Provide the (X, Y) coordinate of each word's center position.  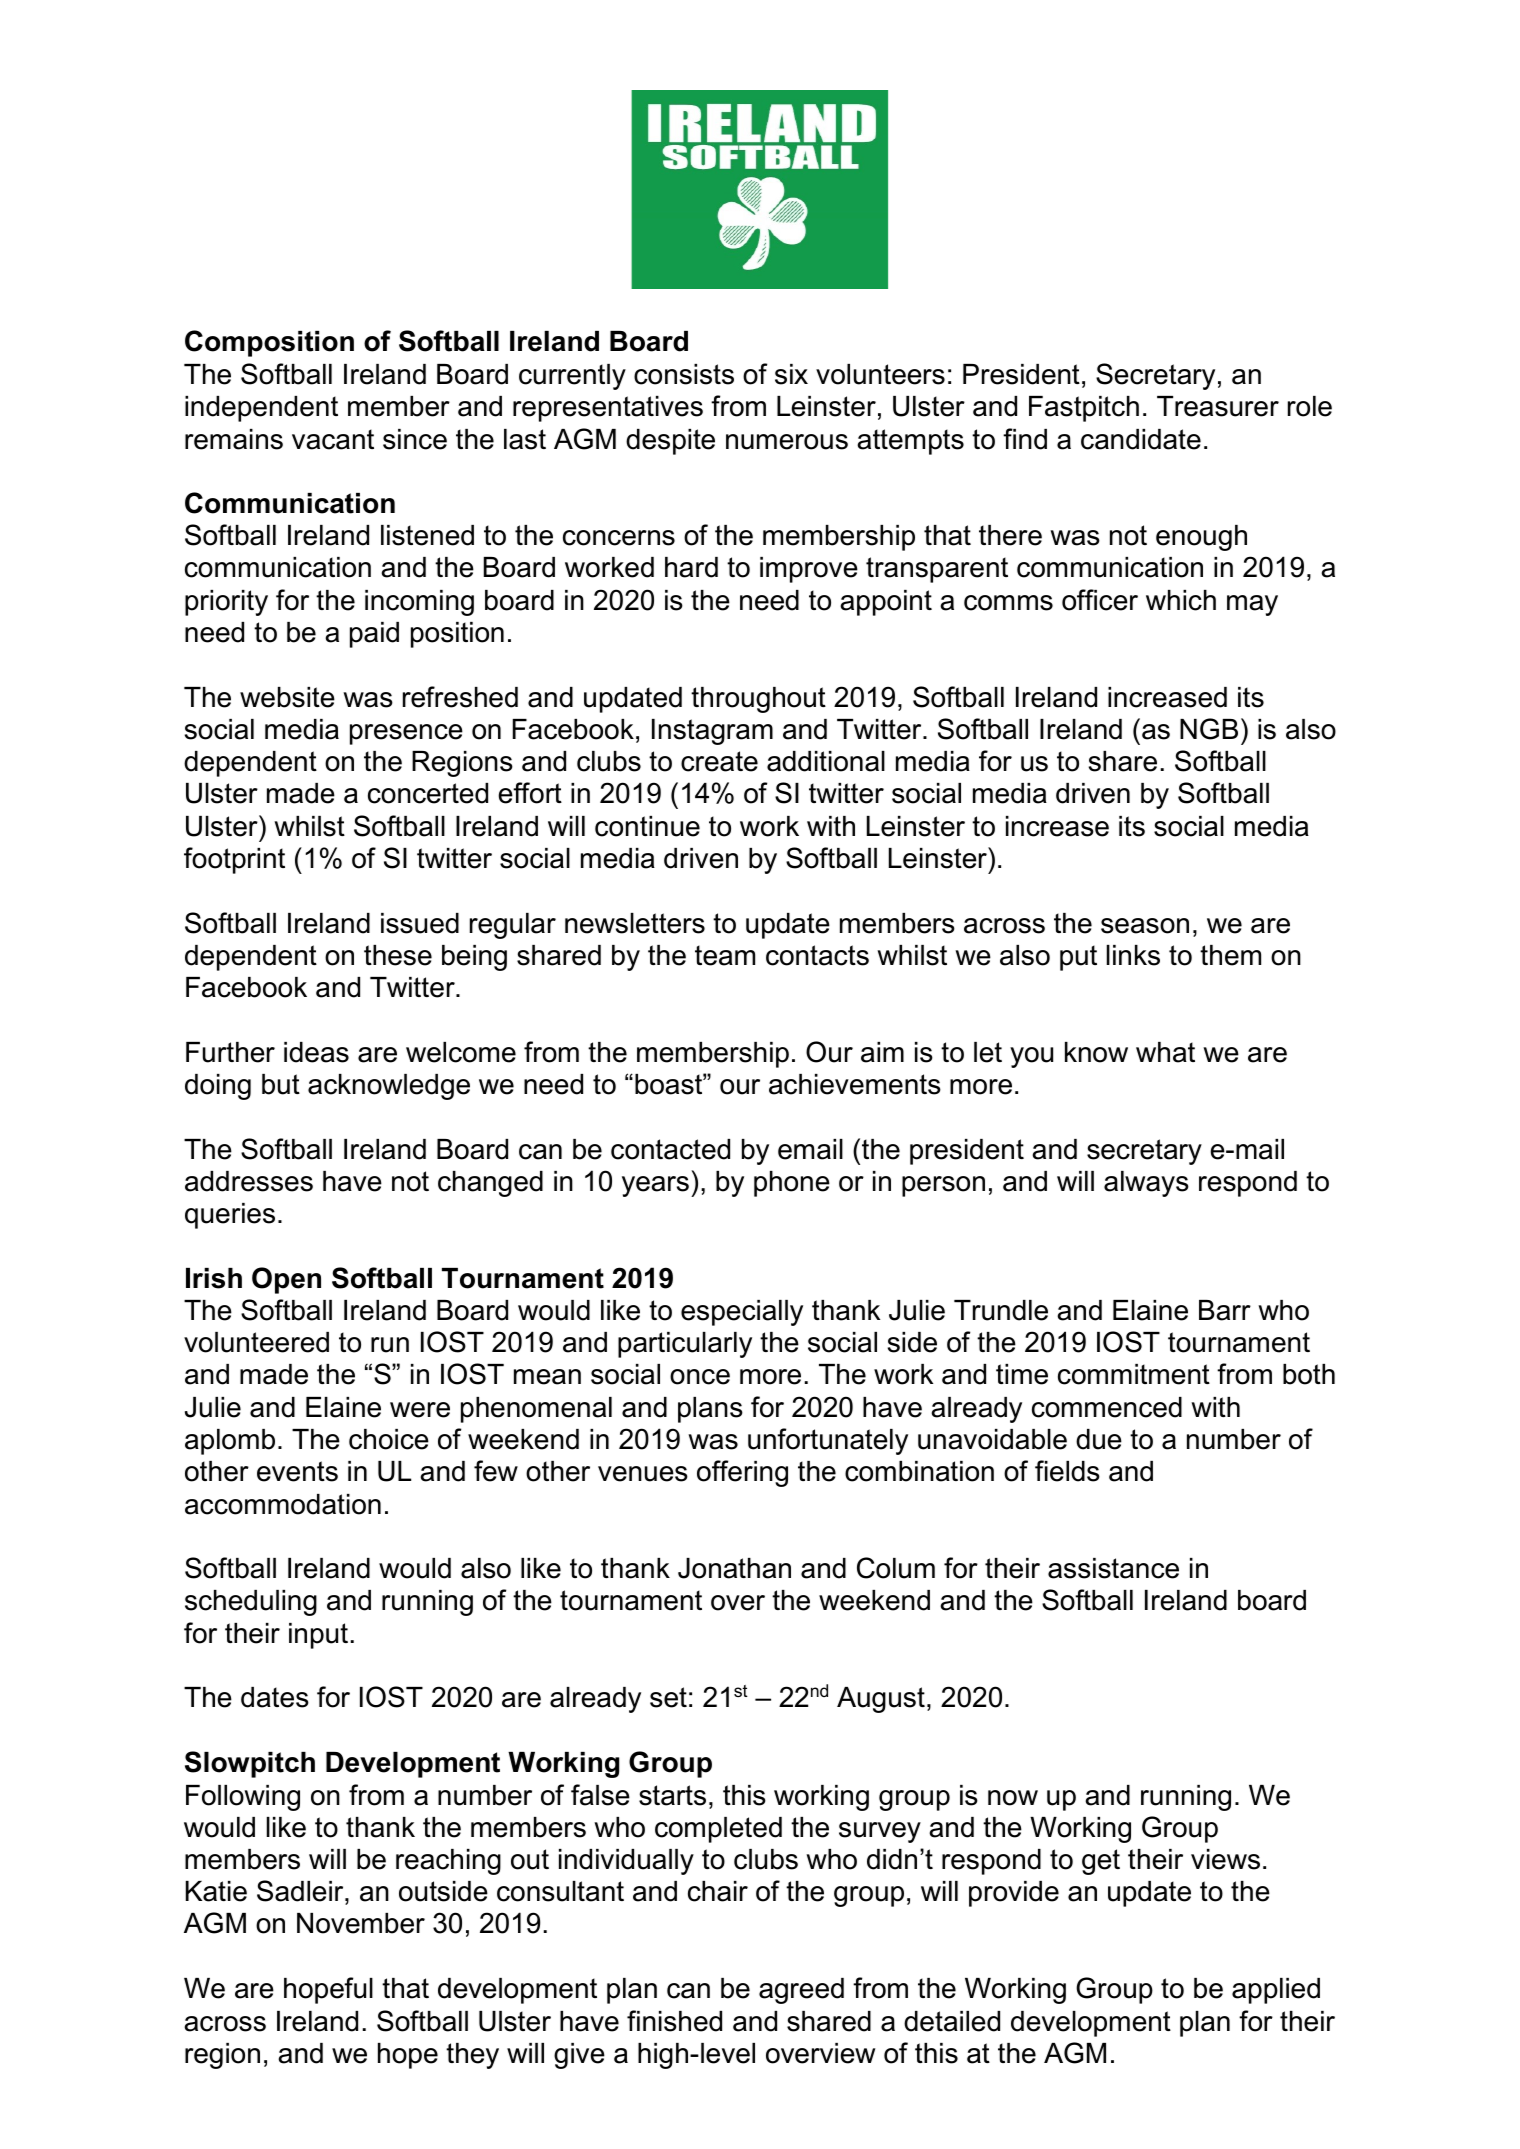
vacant (333, 439)
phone (792, 1184)
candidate (1141, 439)
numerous (787, 442)
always (1146, 1184)
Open (286, 1280)
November (361, 1923)
